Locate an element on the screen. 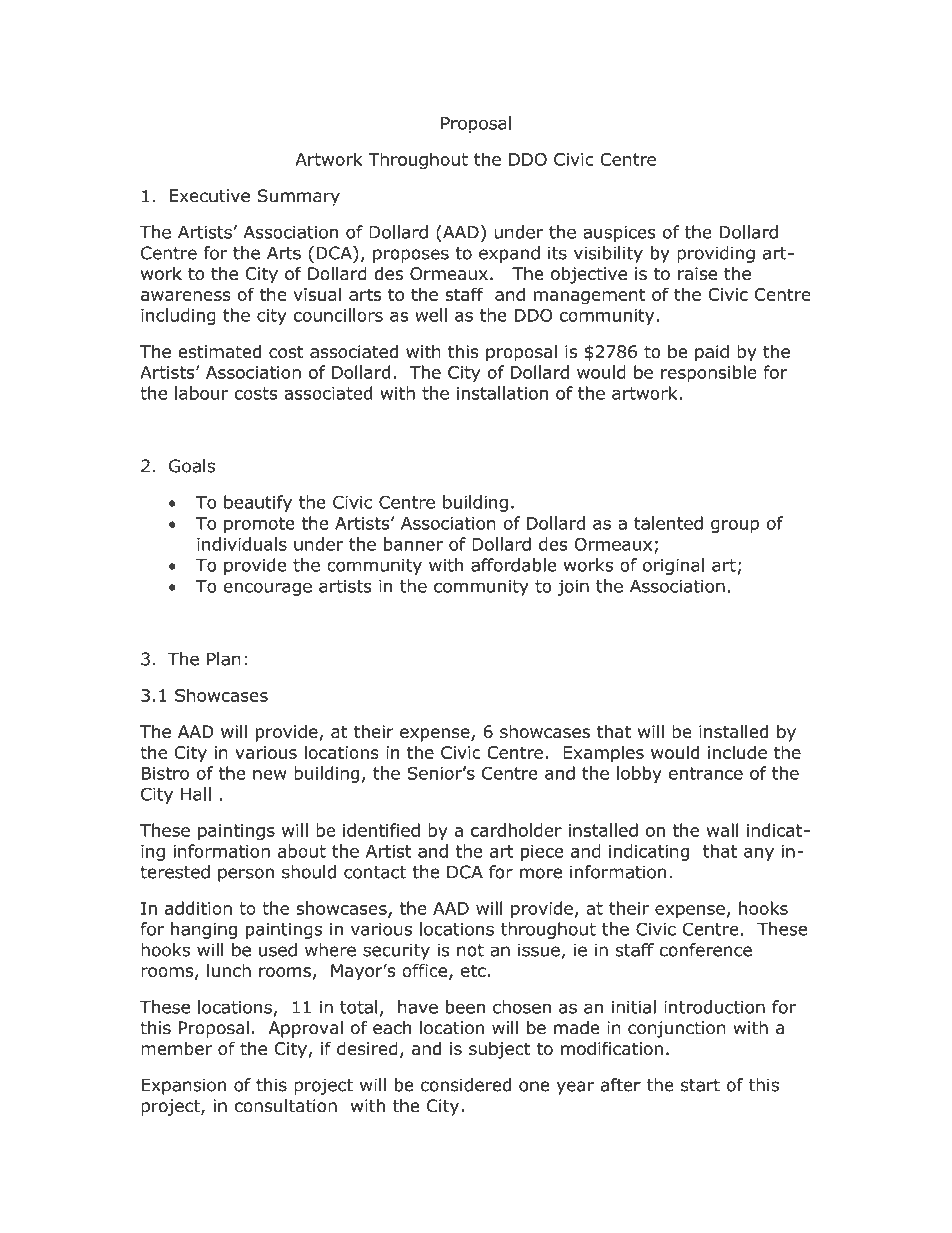 Image resolution: width=952 pixels, height=1233 pixels. Expansion is located at coordinates (183, 1086).
